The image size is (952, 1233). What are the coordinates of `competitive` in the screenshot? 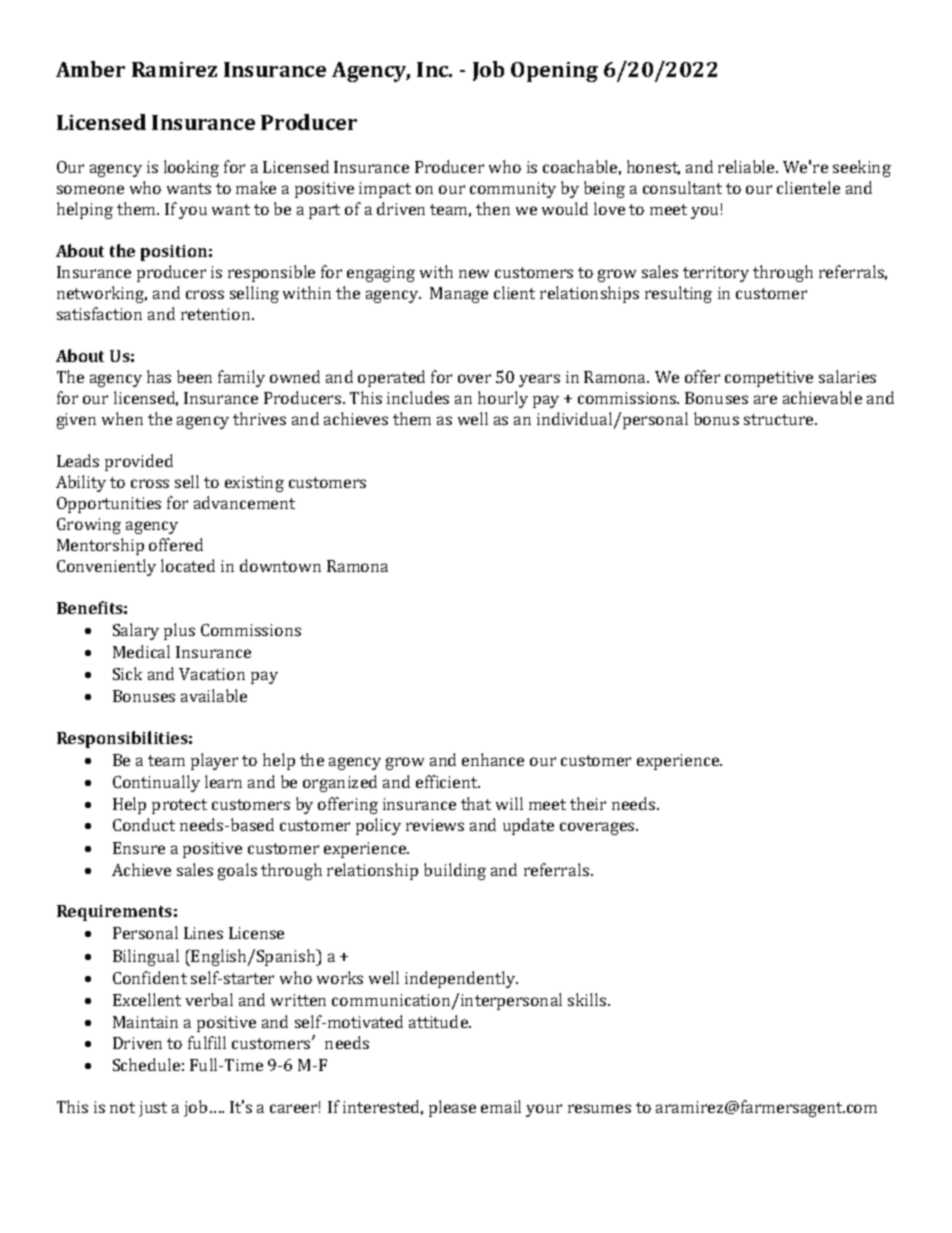 It's located at (769, 379).
